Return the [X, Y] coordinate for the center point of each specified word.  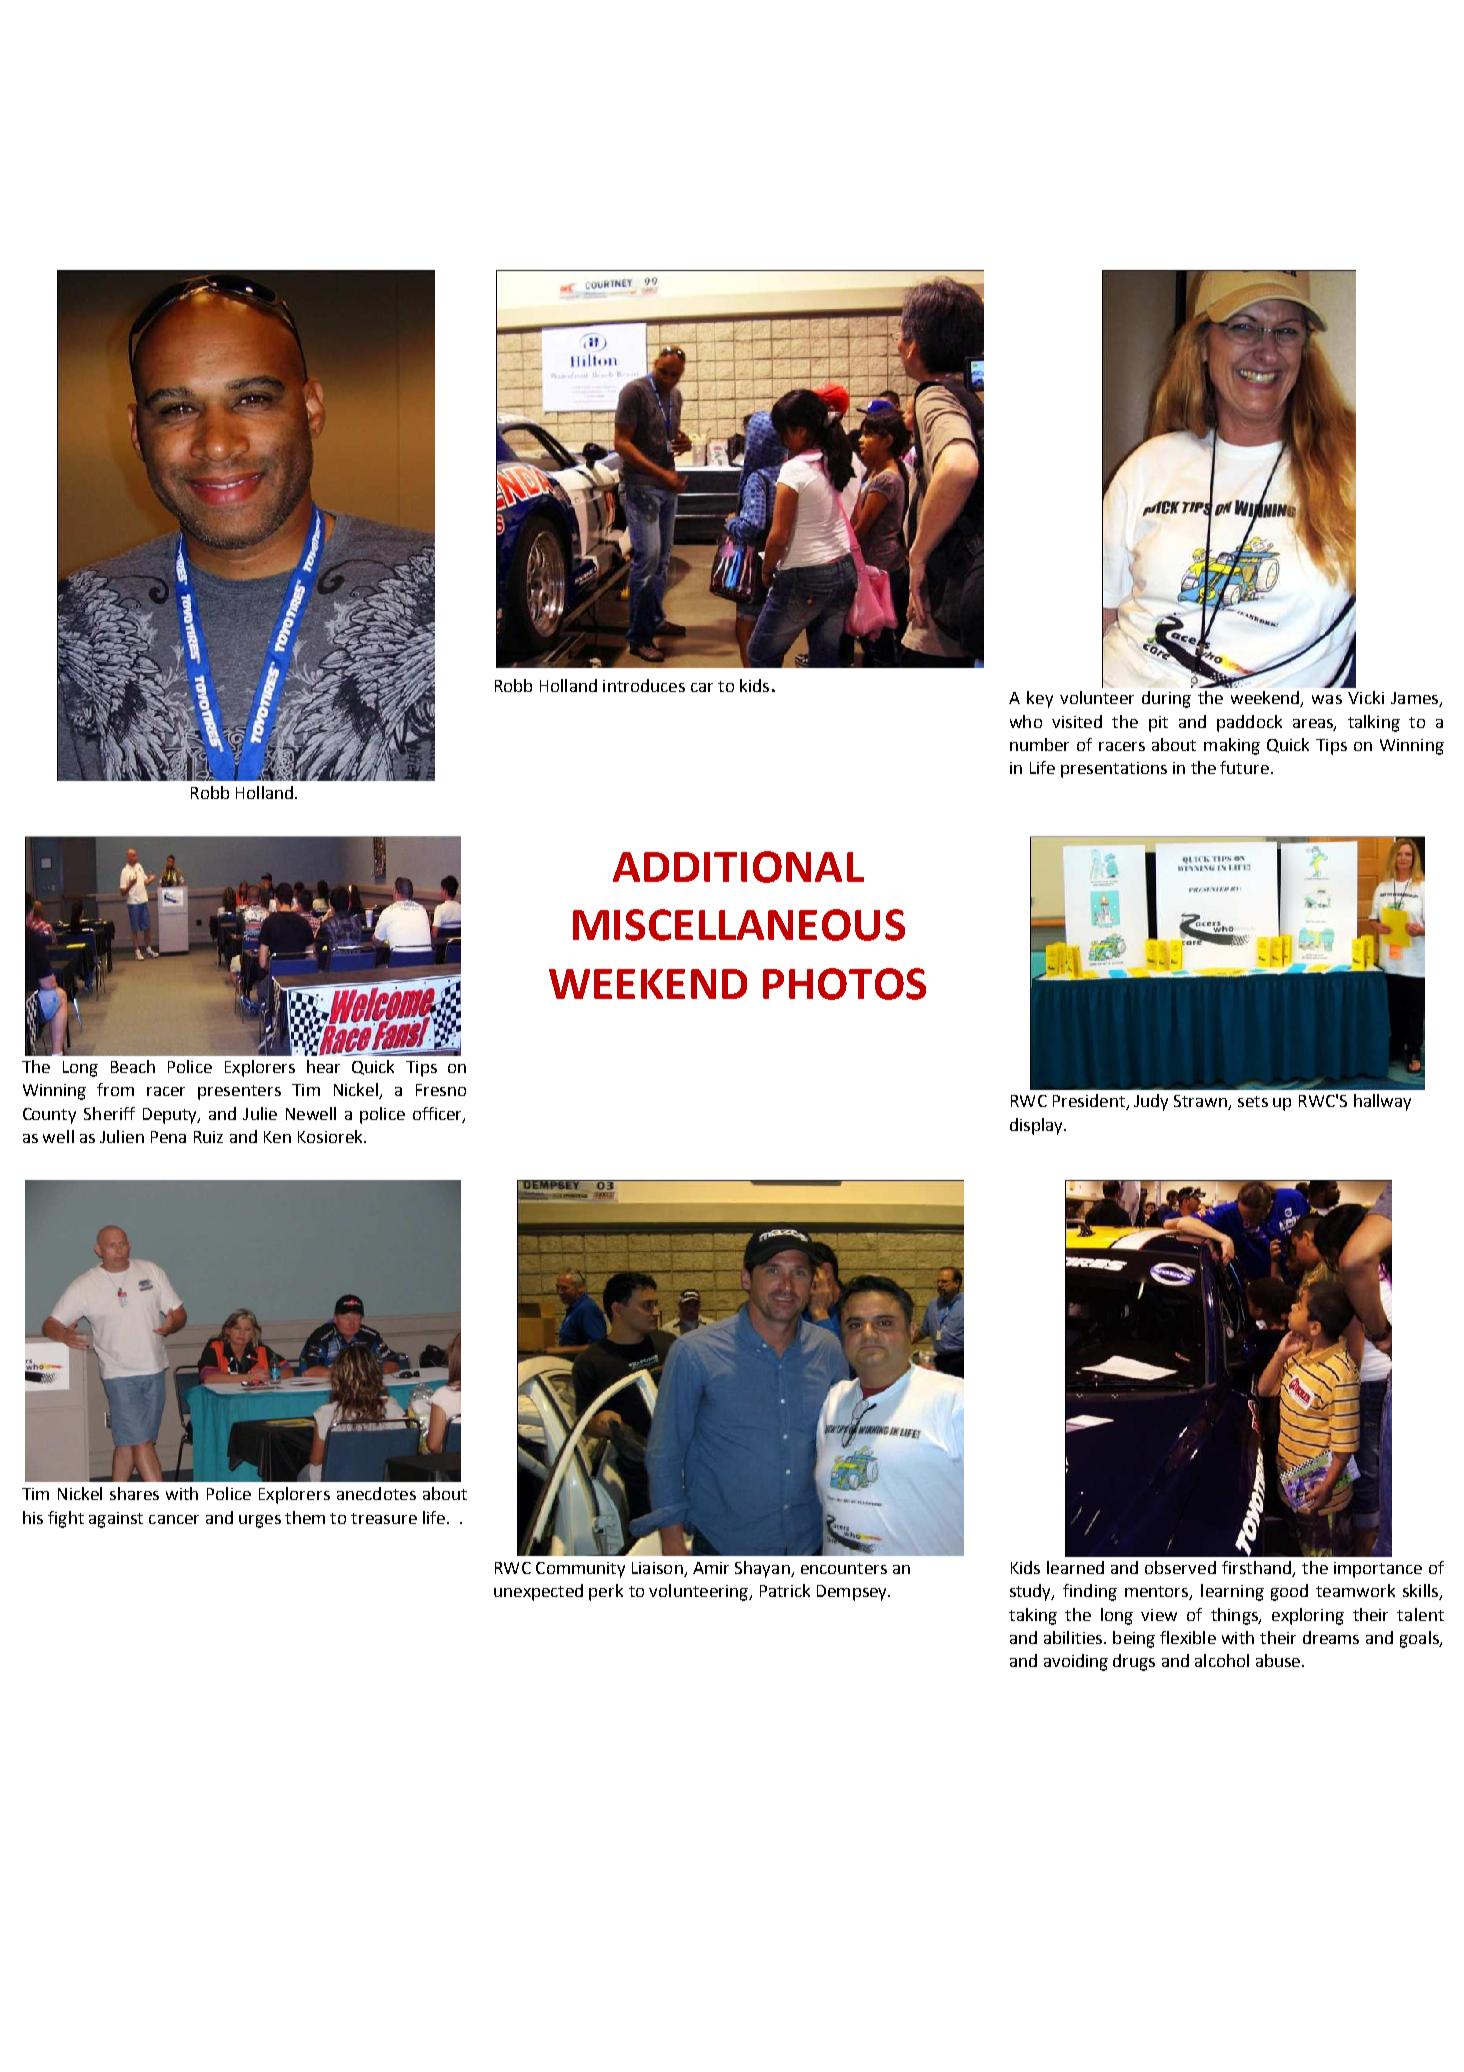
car [702, 687]
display [1037, 1126]
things [1235, 1616]
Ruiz [208, 1137]
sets [1253, 1101]
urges [260, 1521]
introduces [644, 685]
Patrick [785, 1590]
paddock [1249, 723]
